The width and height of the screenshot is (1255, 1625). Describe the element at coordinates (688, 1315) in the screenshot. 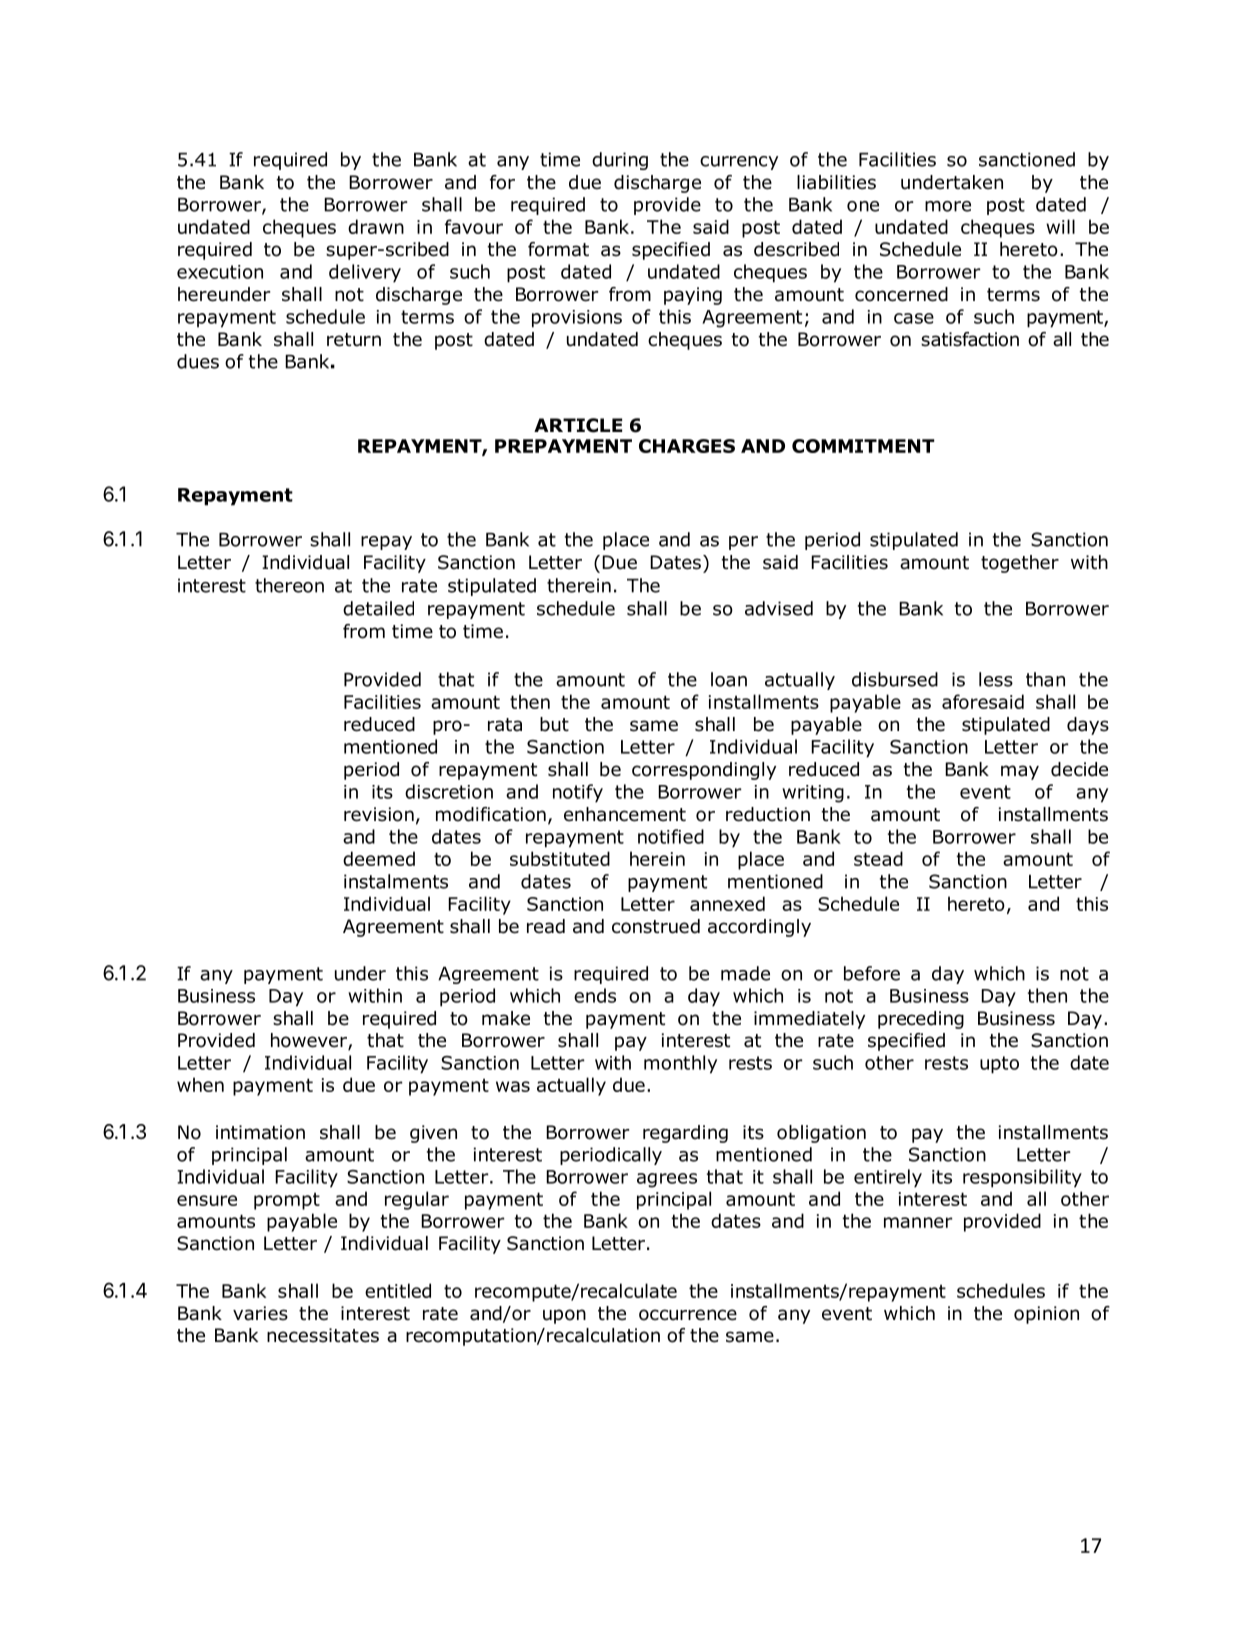

I see `occurrence` at that location.
